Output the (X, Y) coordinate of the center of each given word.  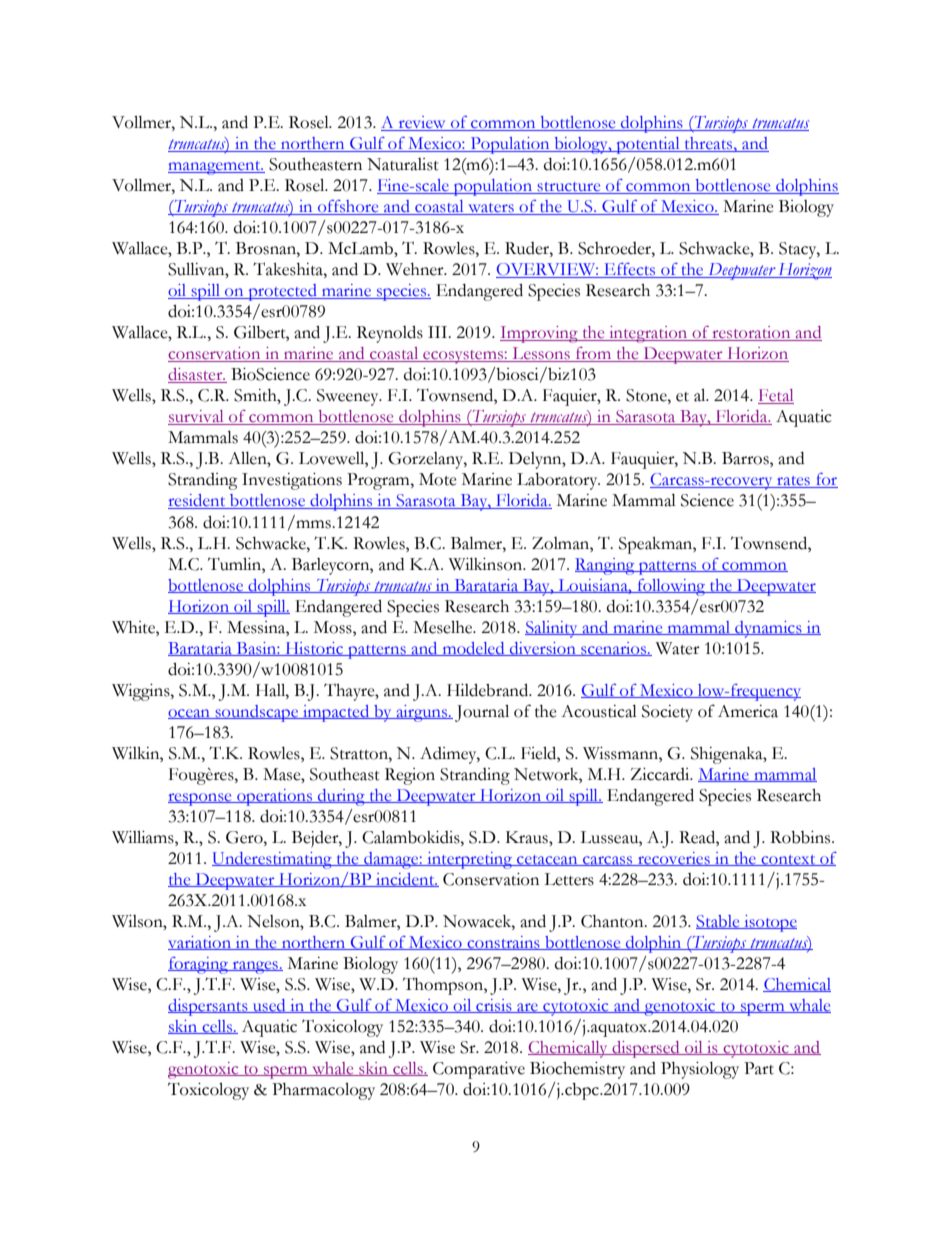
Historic (314, 649)
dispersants (209, 1007)
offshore (348, 207)
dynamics (768, 629)
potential (648, 145)
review (422, 123)
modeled (473, 649)
